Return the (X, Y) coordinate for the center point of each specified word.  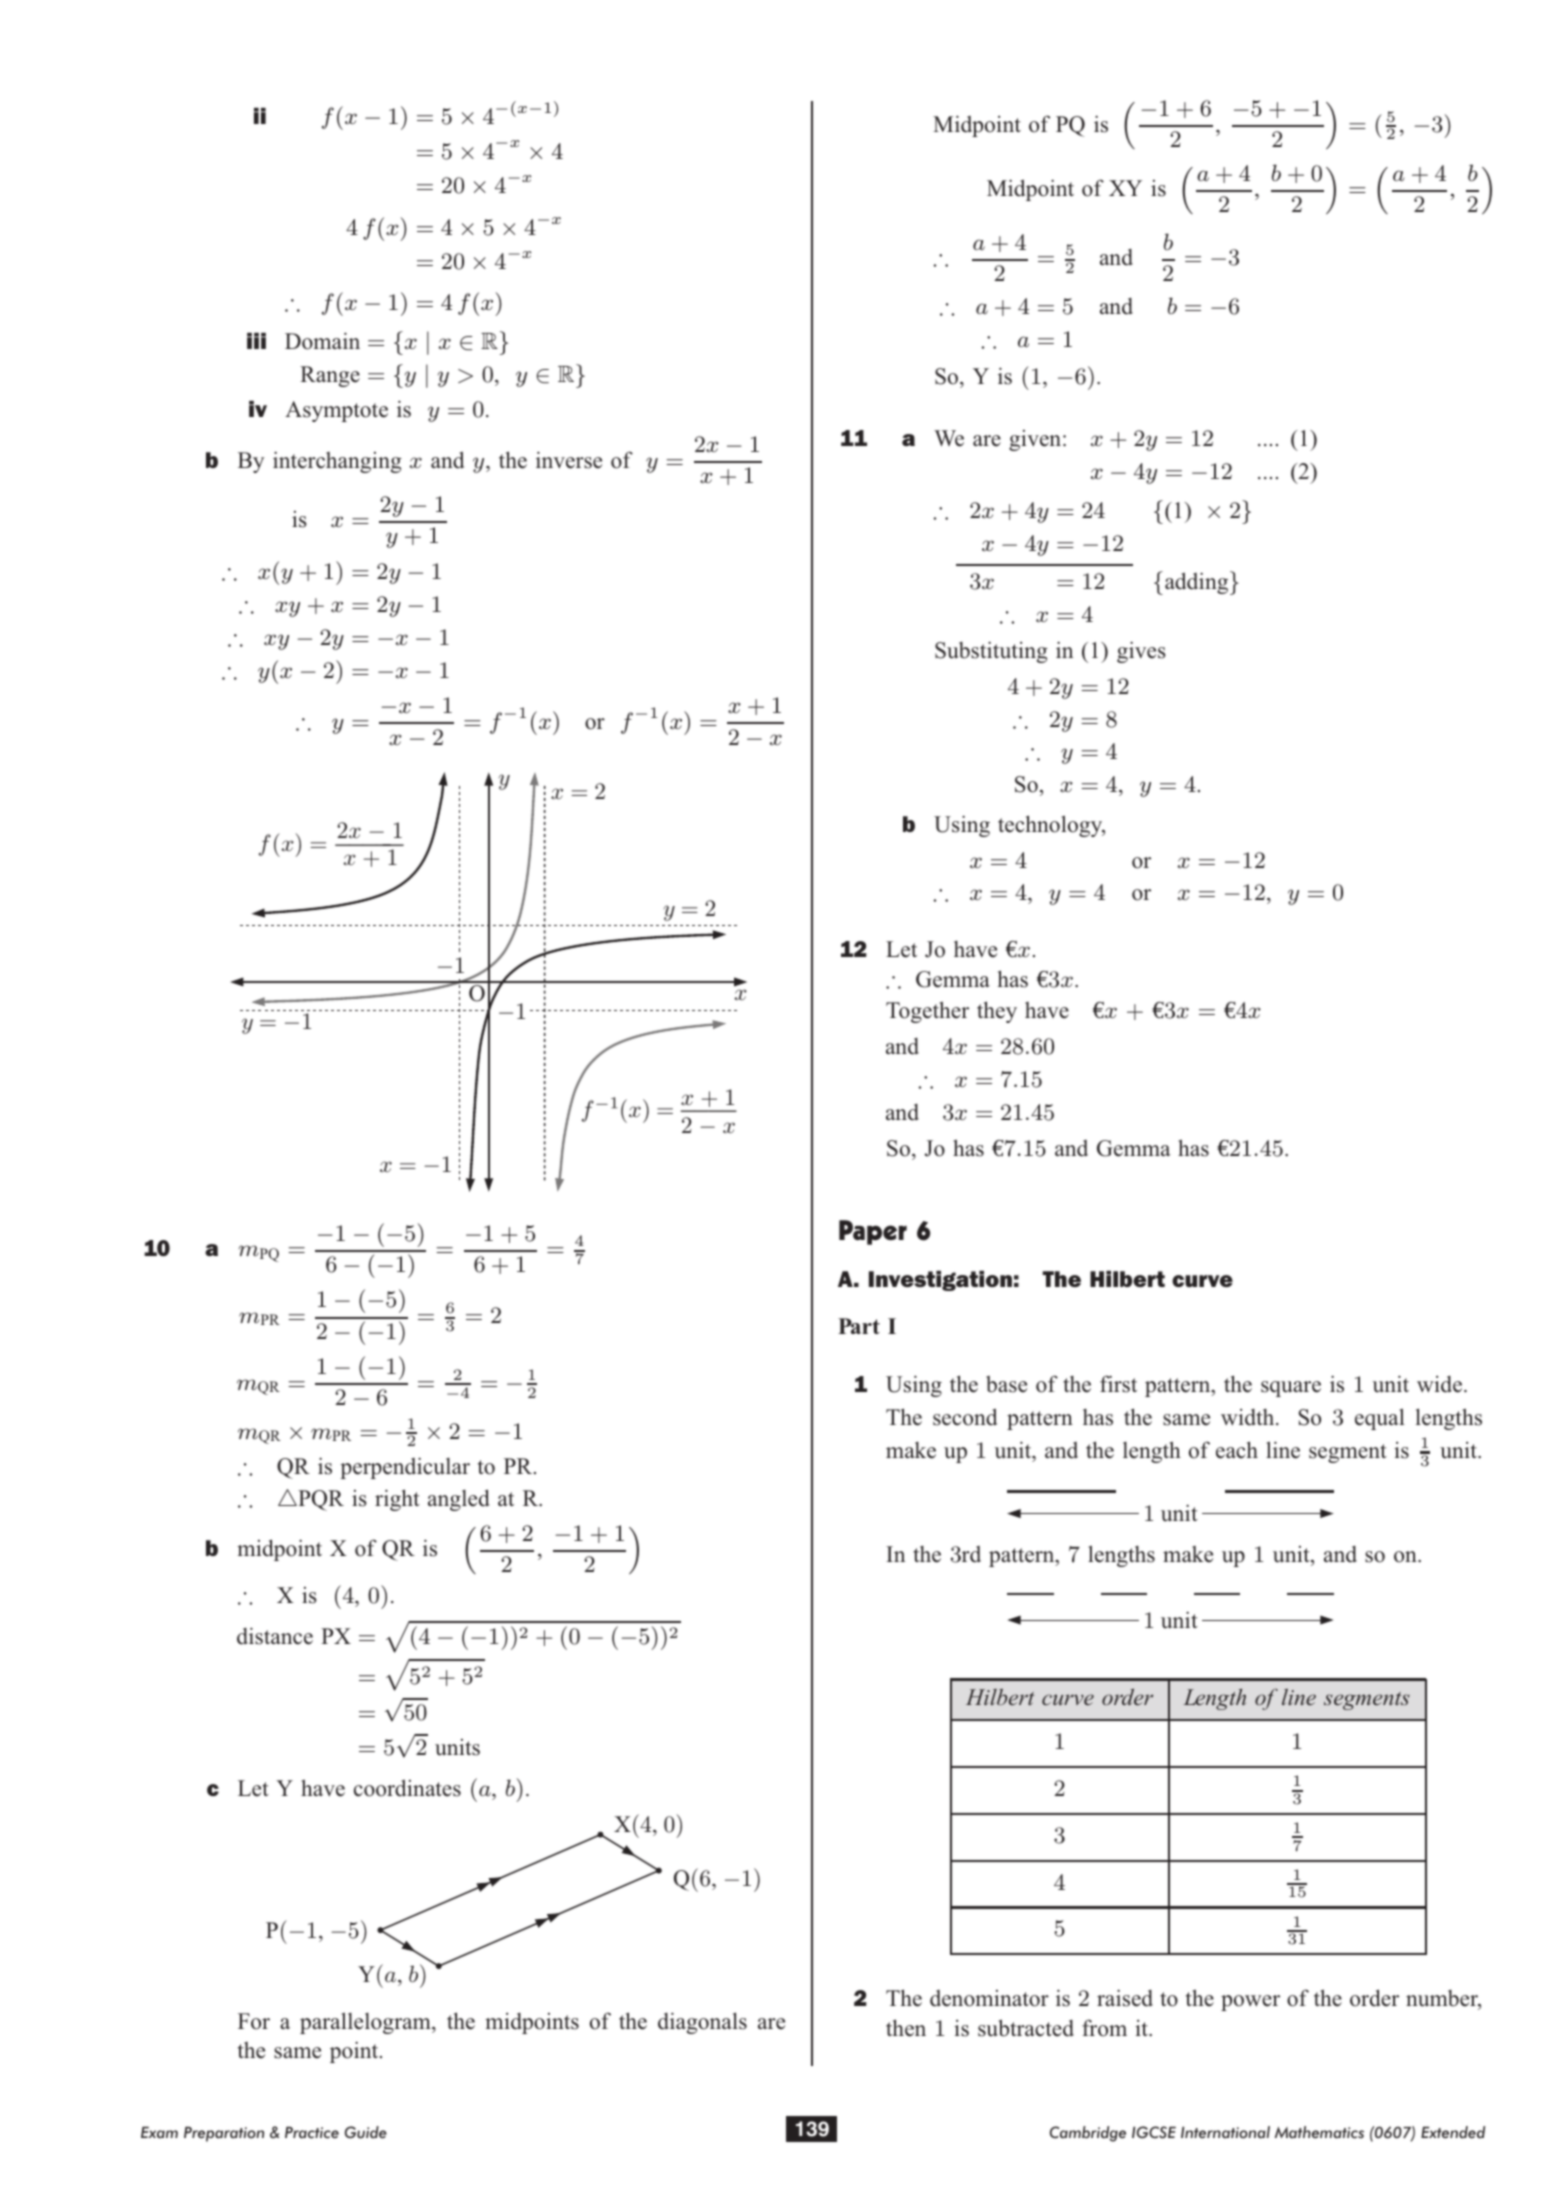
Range (330, 376)
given (1036, 440)
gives (1141, 652)
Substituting (991, 652)
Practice (312, 2132)
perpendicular (405, 1468)
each (1237, 1450)
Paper (873, 1232)
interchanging (337, 462)
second (965, 1417)
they (997, 1012)
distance (275, 1636)
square (1291, 1389)
